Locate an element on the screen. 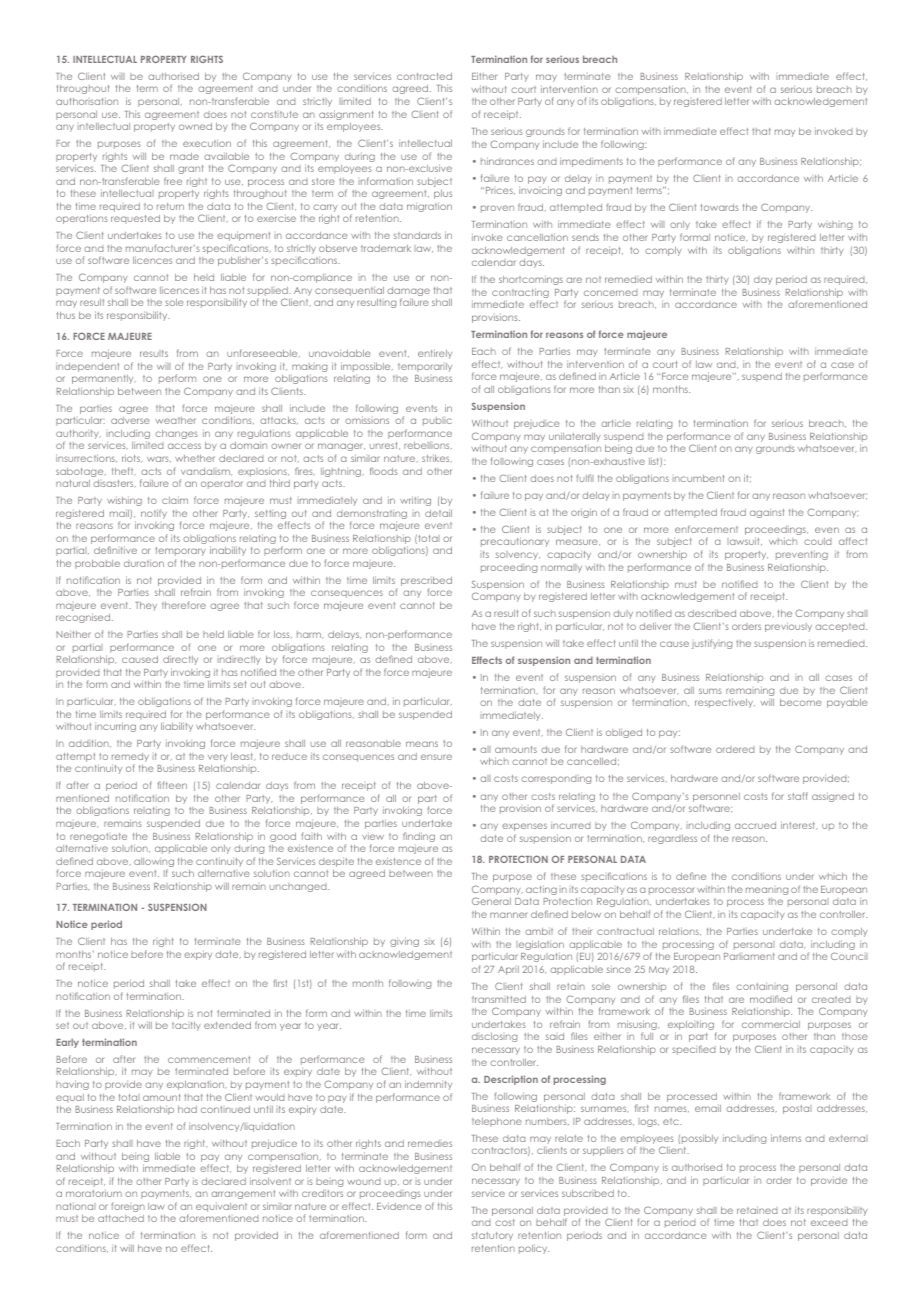 The image size is (924, 1308). contracted is located at coordinates (424, 76).
